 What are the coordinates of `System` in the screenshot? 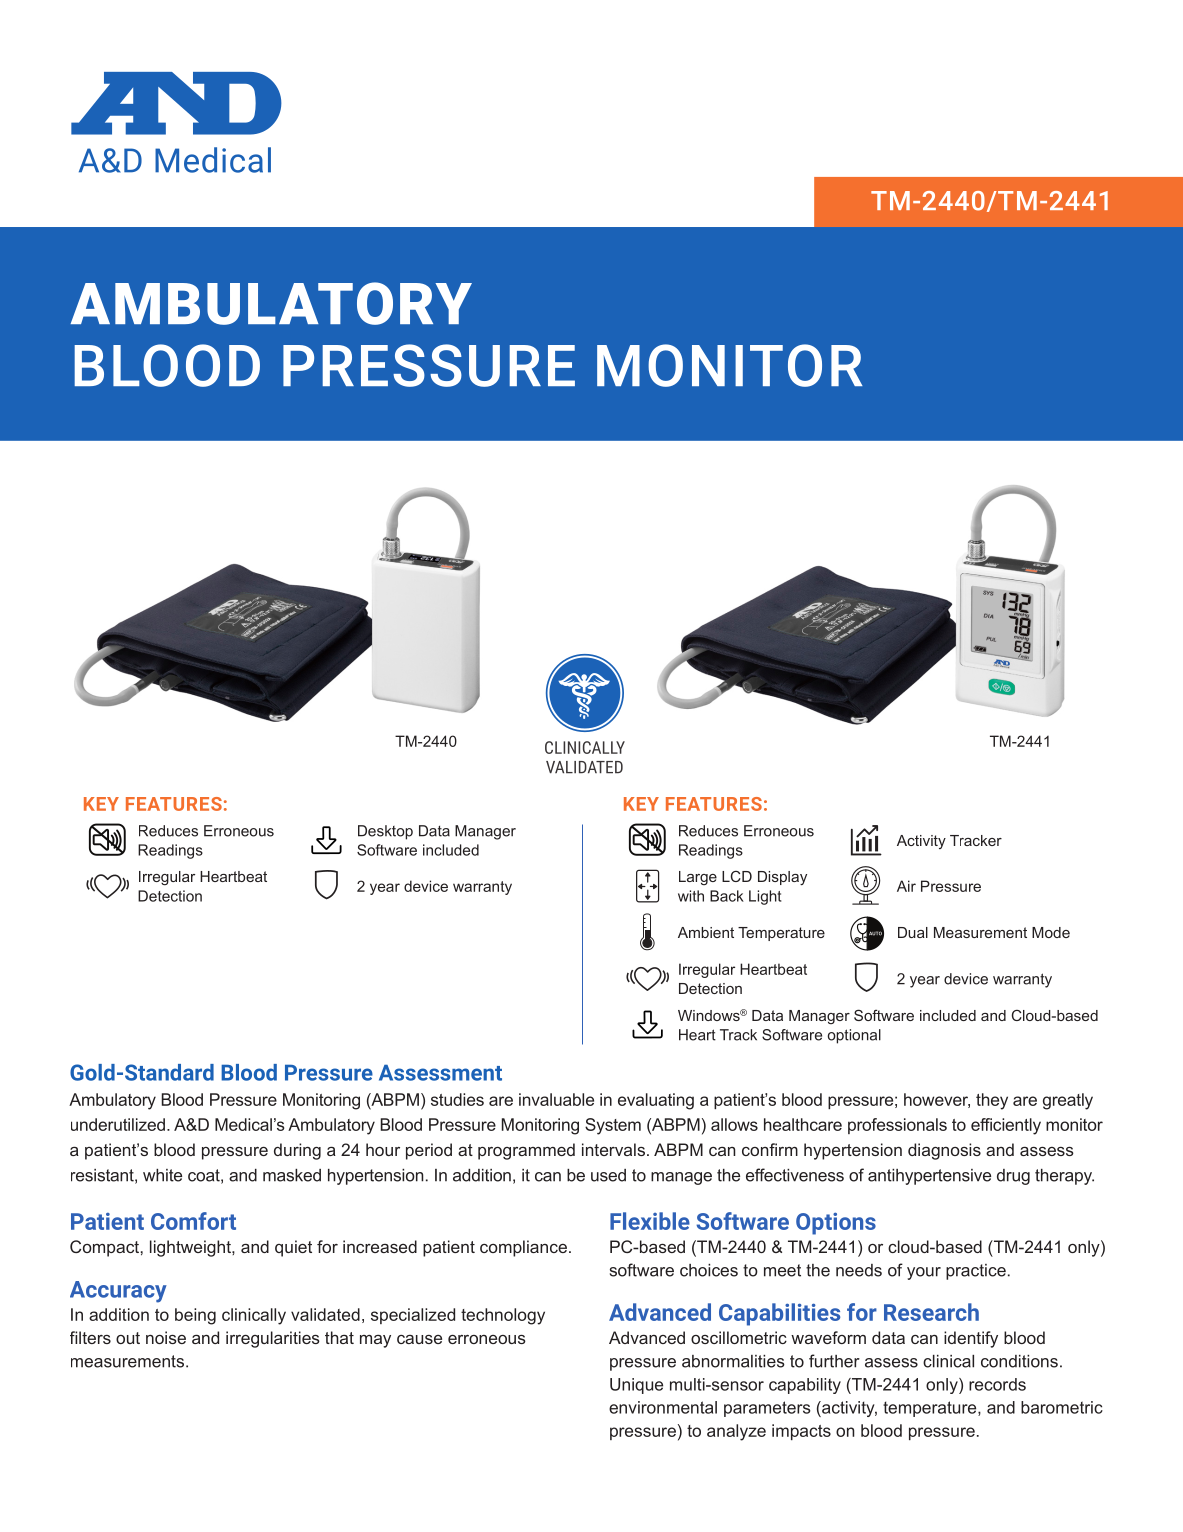 It's located at (613, 1126).
